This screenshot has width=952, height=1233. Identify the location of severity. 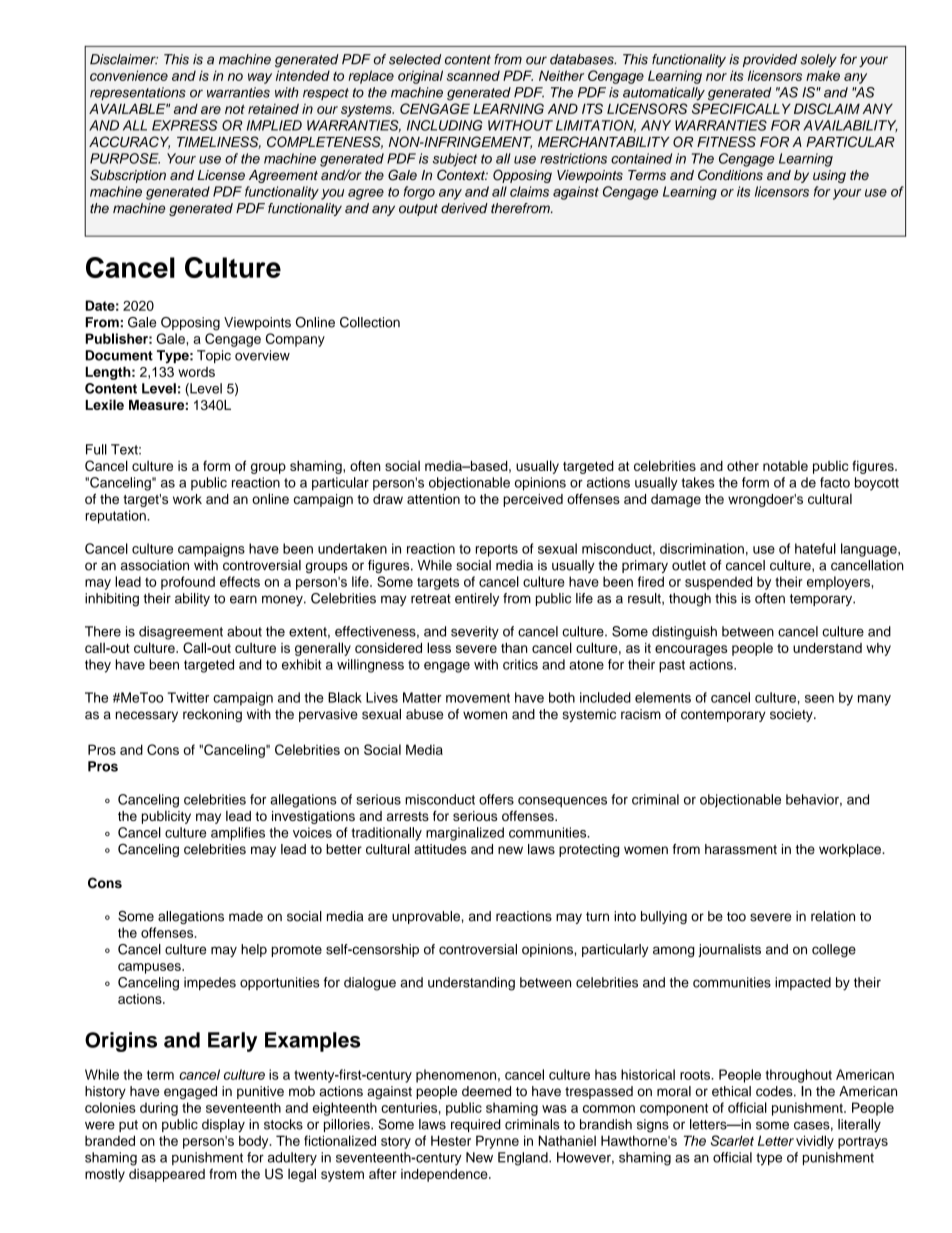
(475, 633).
